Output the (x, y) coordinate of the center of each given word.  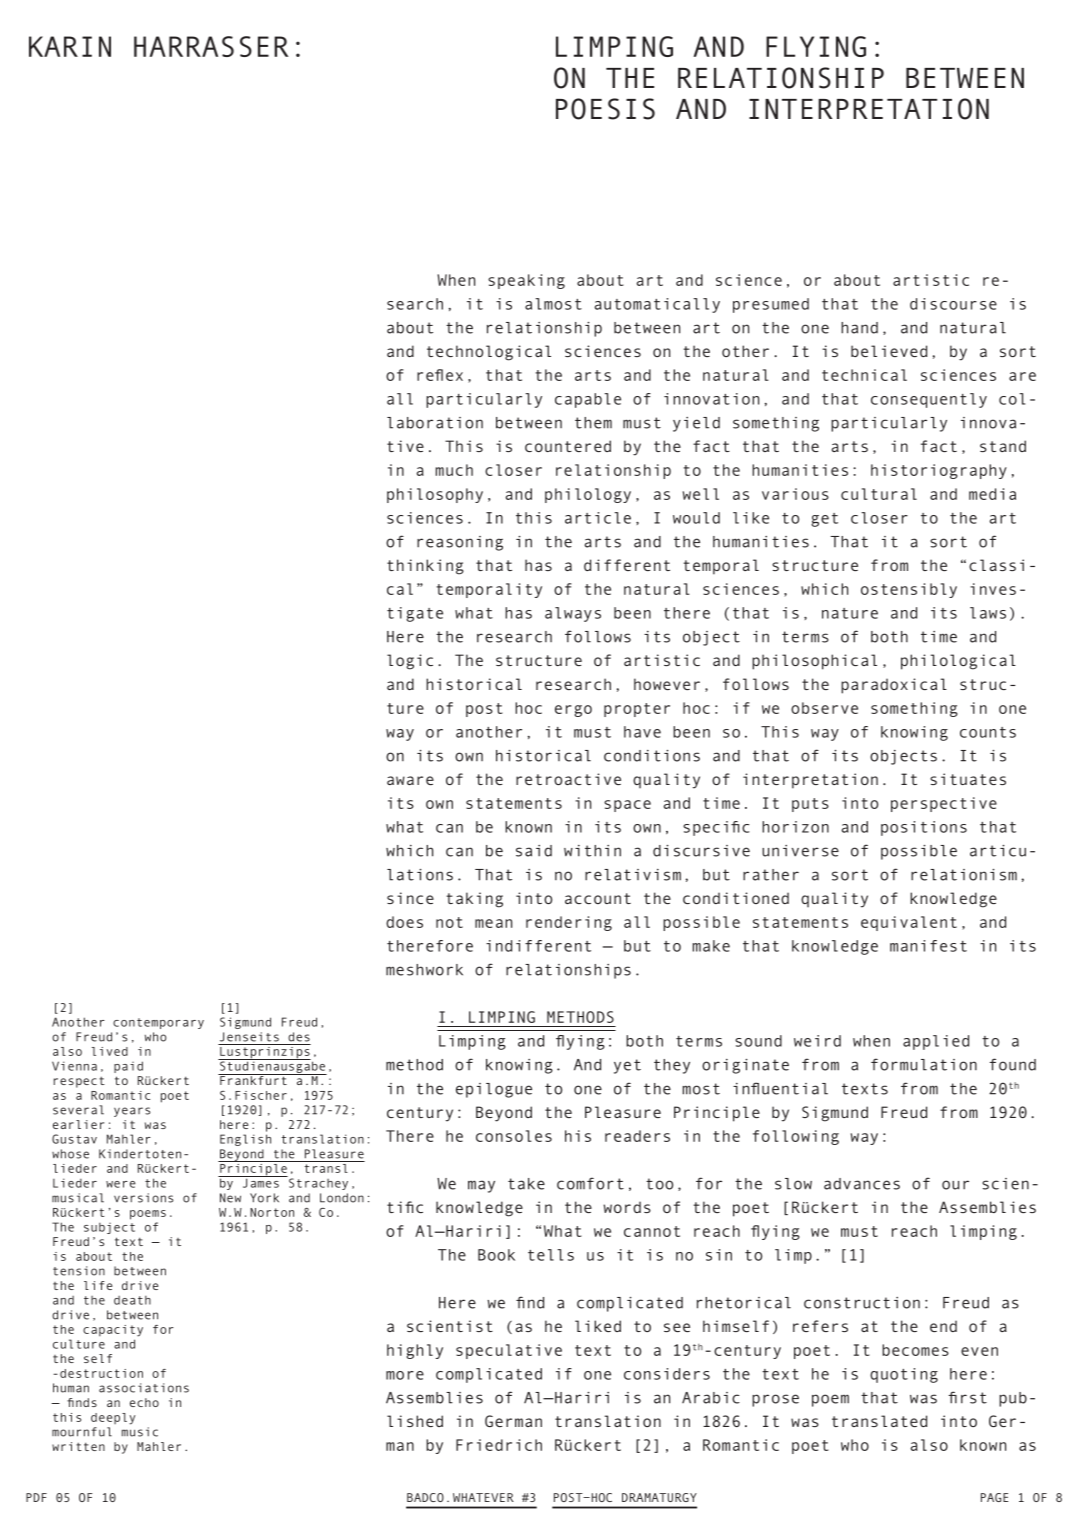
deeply (113, 1419)
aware (410, 780)
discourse (953, 304)
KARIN (70, 46)
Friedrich (499, 1445)
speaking (526, 281)
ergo (573, 711)
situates (968, 779)
